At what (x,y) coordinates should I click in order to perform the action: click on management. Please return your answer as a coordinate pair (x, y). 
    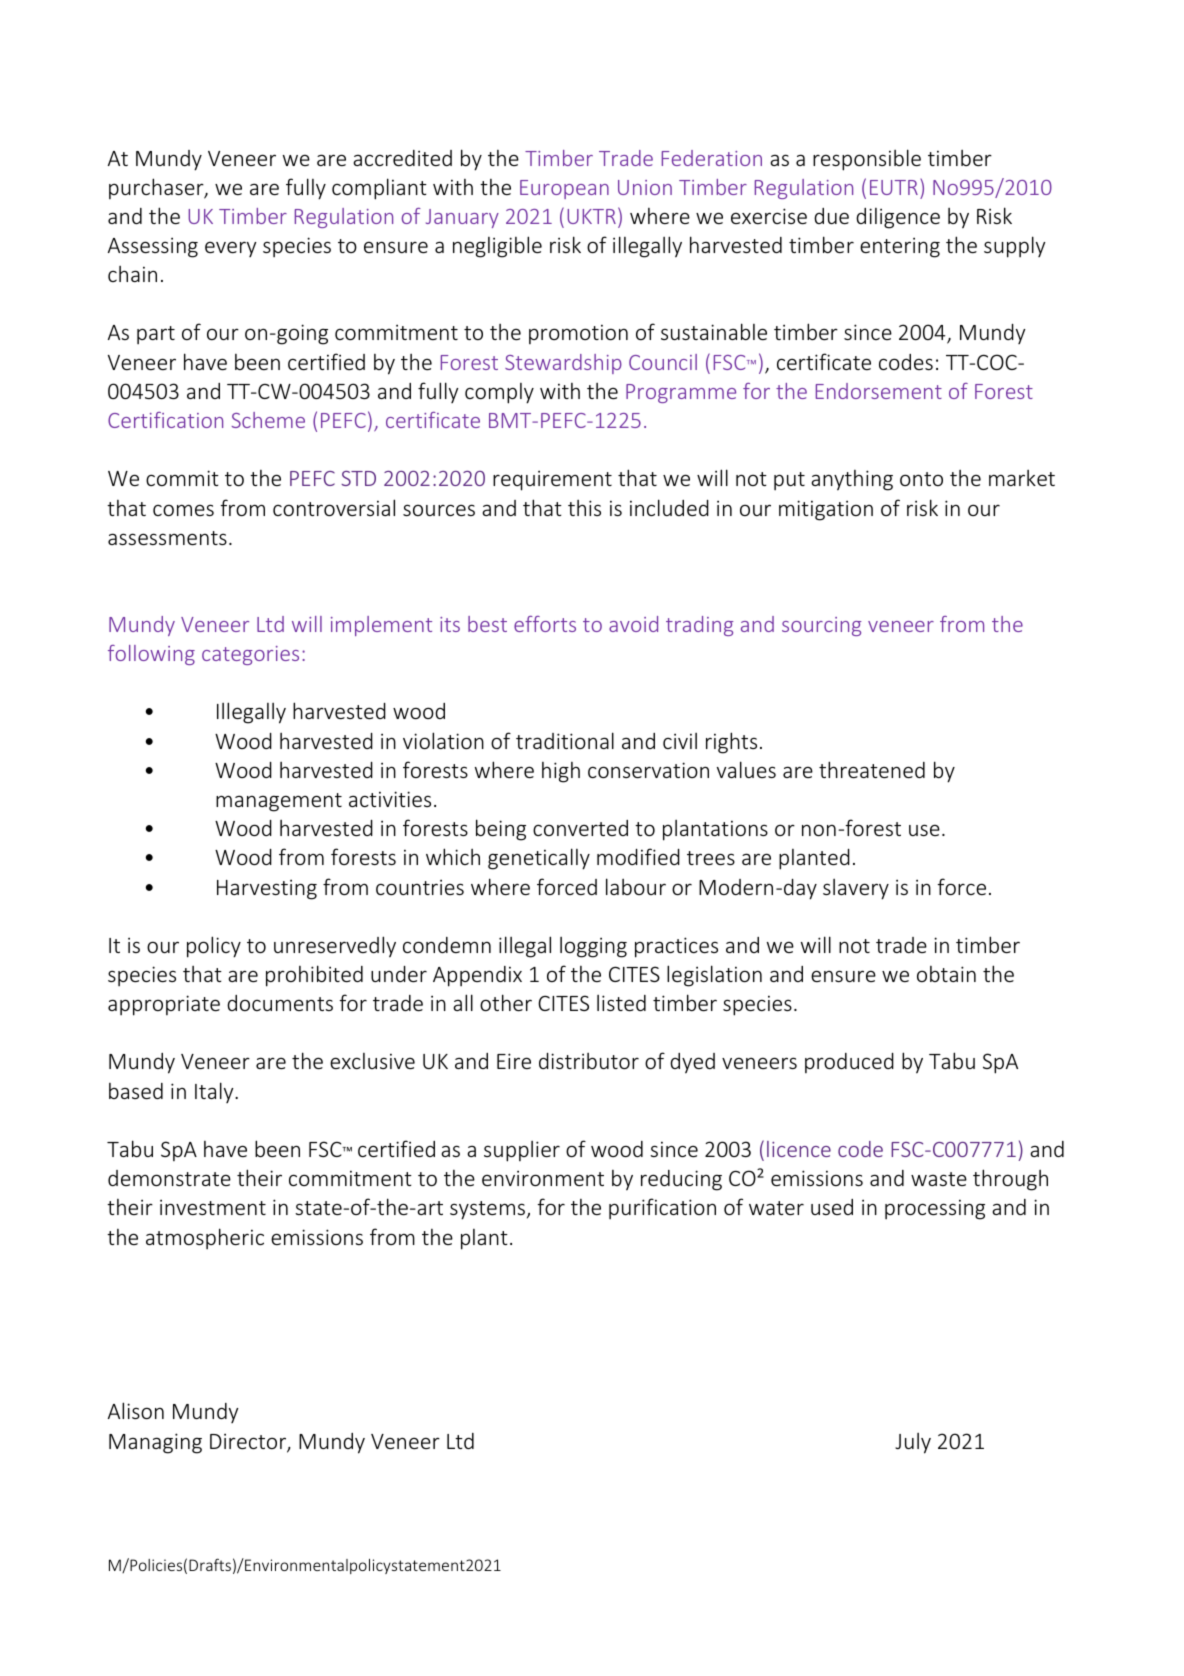
    Looking at the image, I should click on (279, 802).
